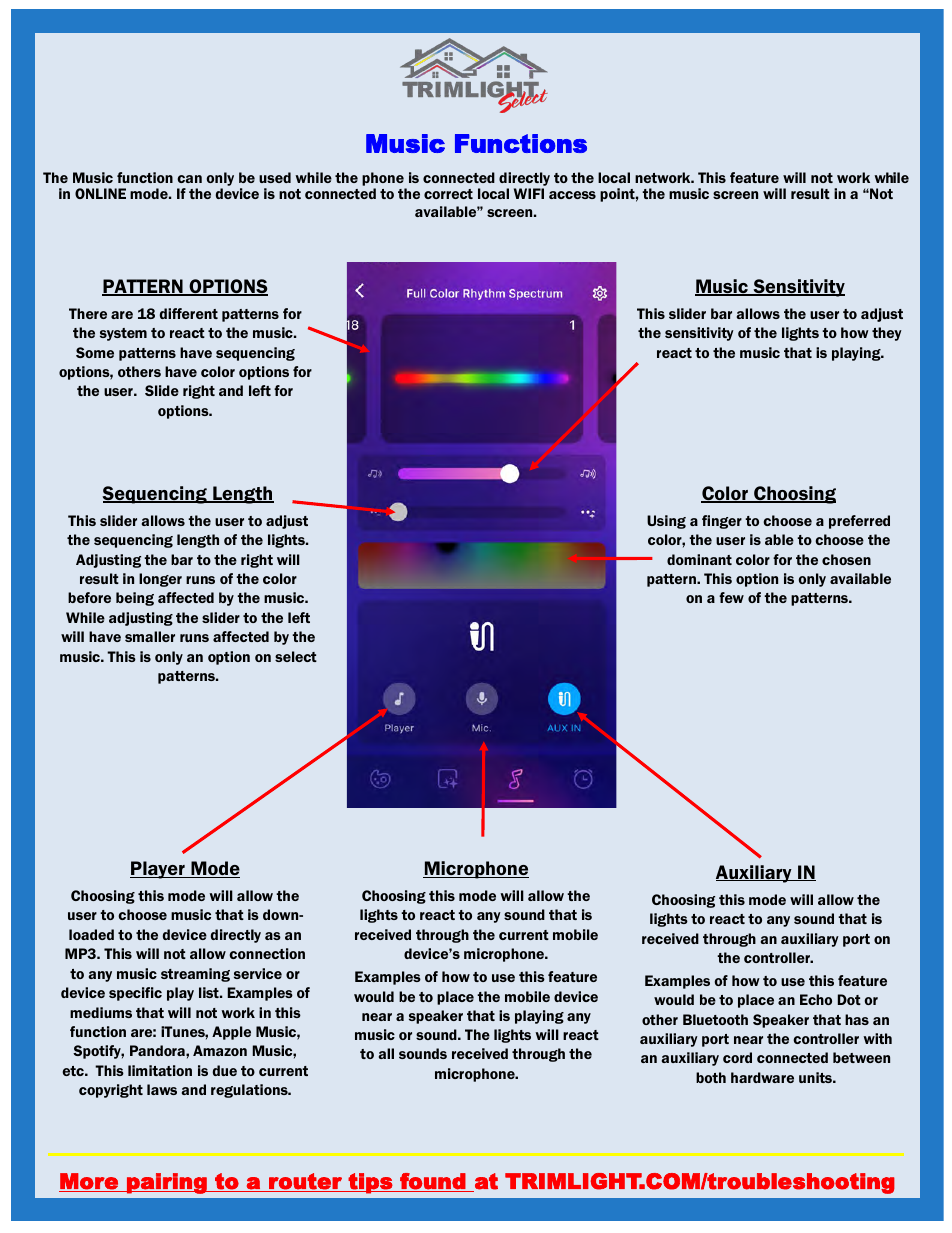 The image size is (952, 1233). I want to click on can, so click(189, 179).
